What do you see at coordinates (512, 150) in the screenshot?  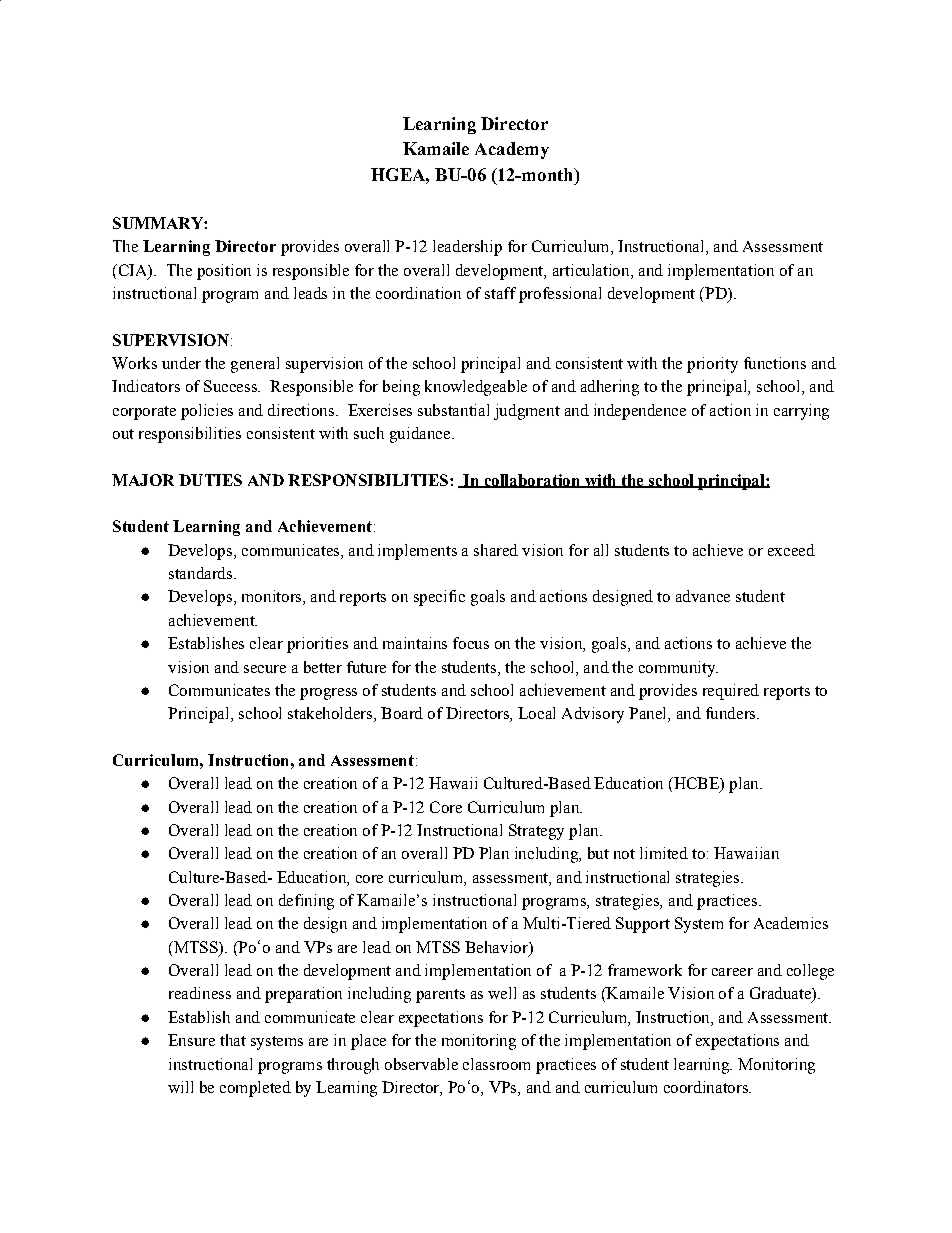 I see `Academy` at bounding box center [512, 150].
